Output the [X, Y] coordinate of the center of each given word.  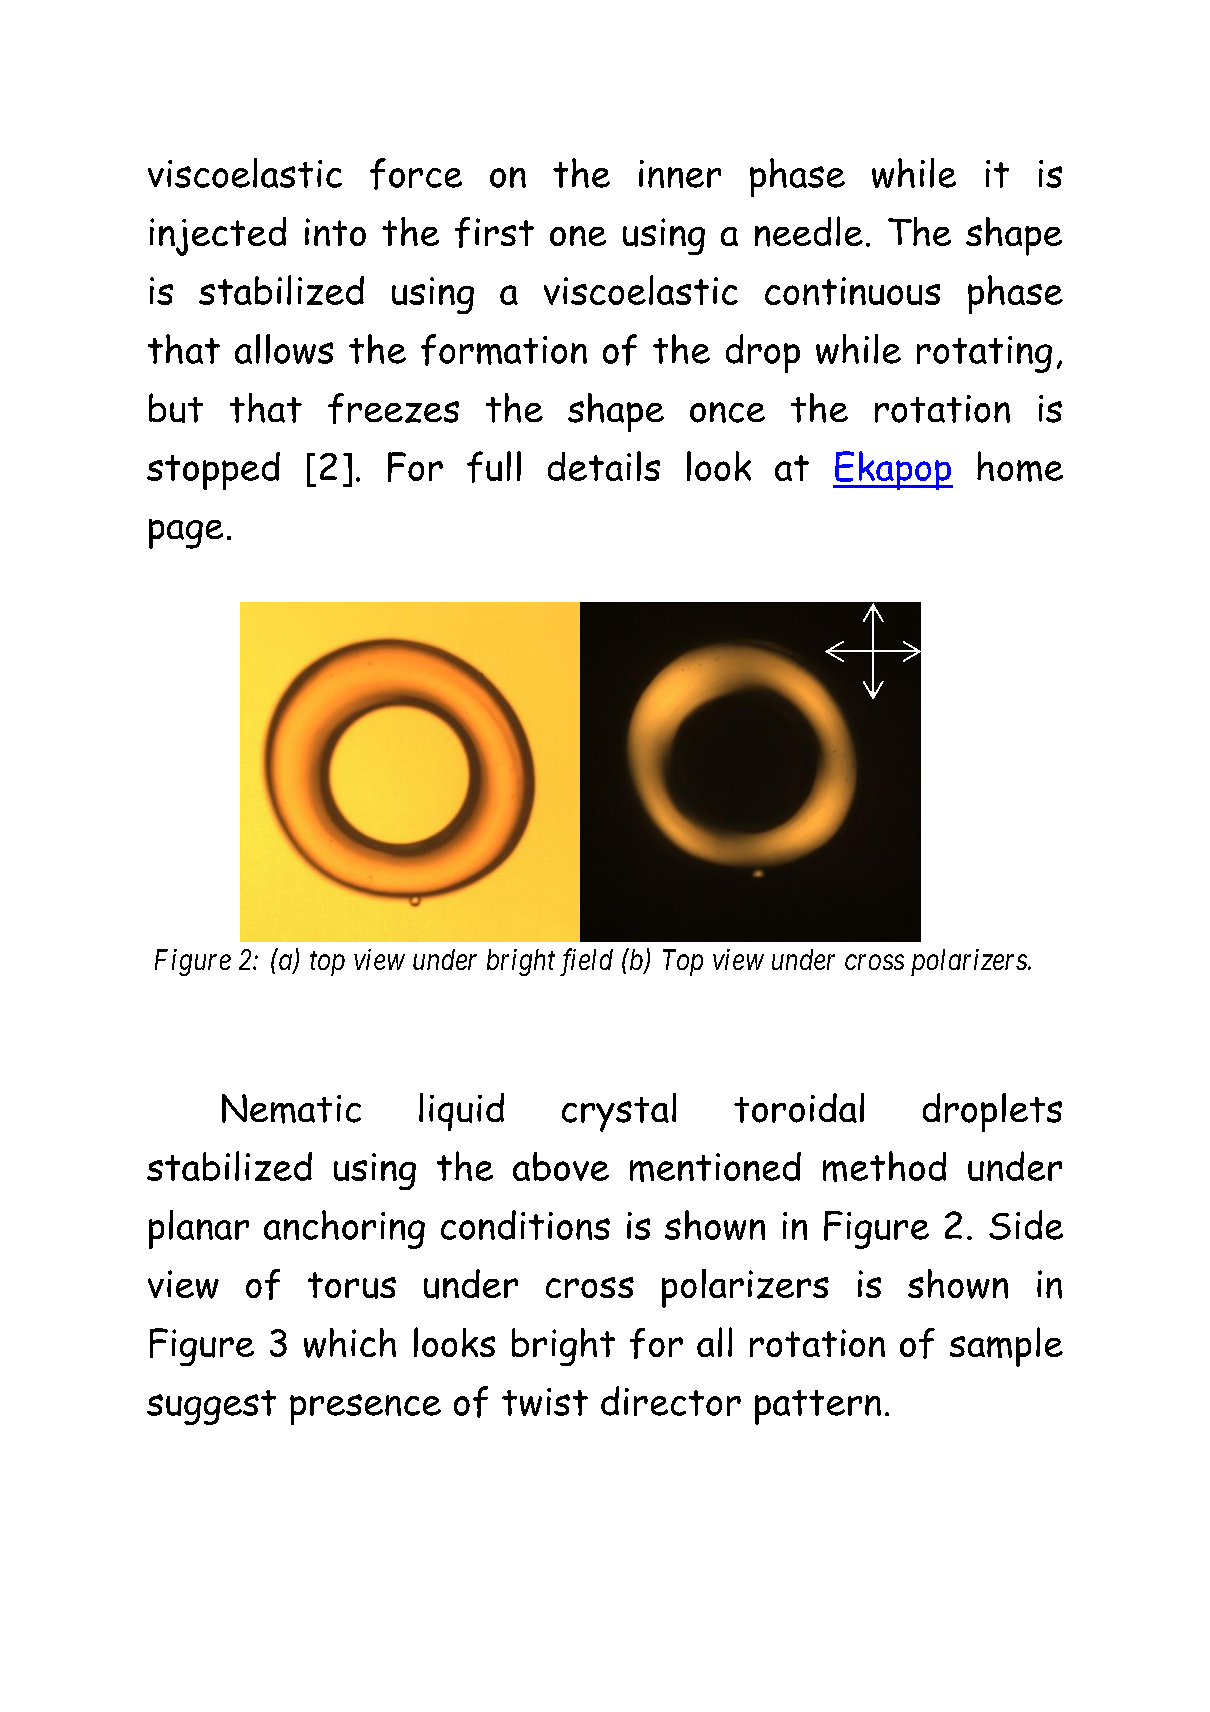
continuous [852, 291]
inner [680, 174]
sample [1006, 1347]
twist [545, 1402]
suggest [211, 1407]
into [335, 232]
